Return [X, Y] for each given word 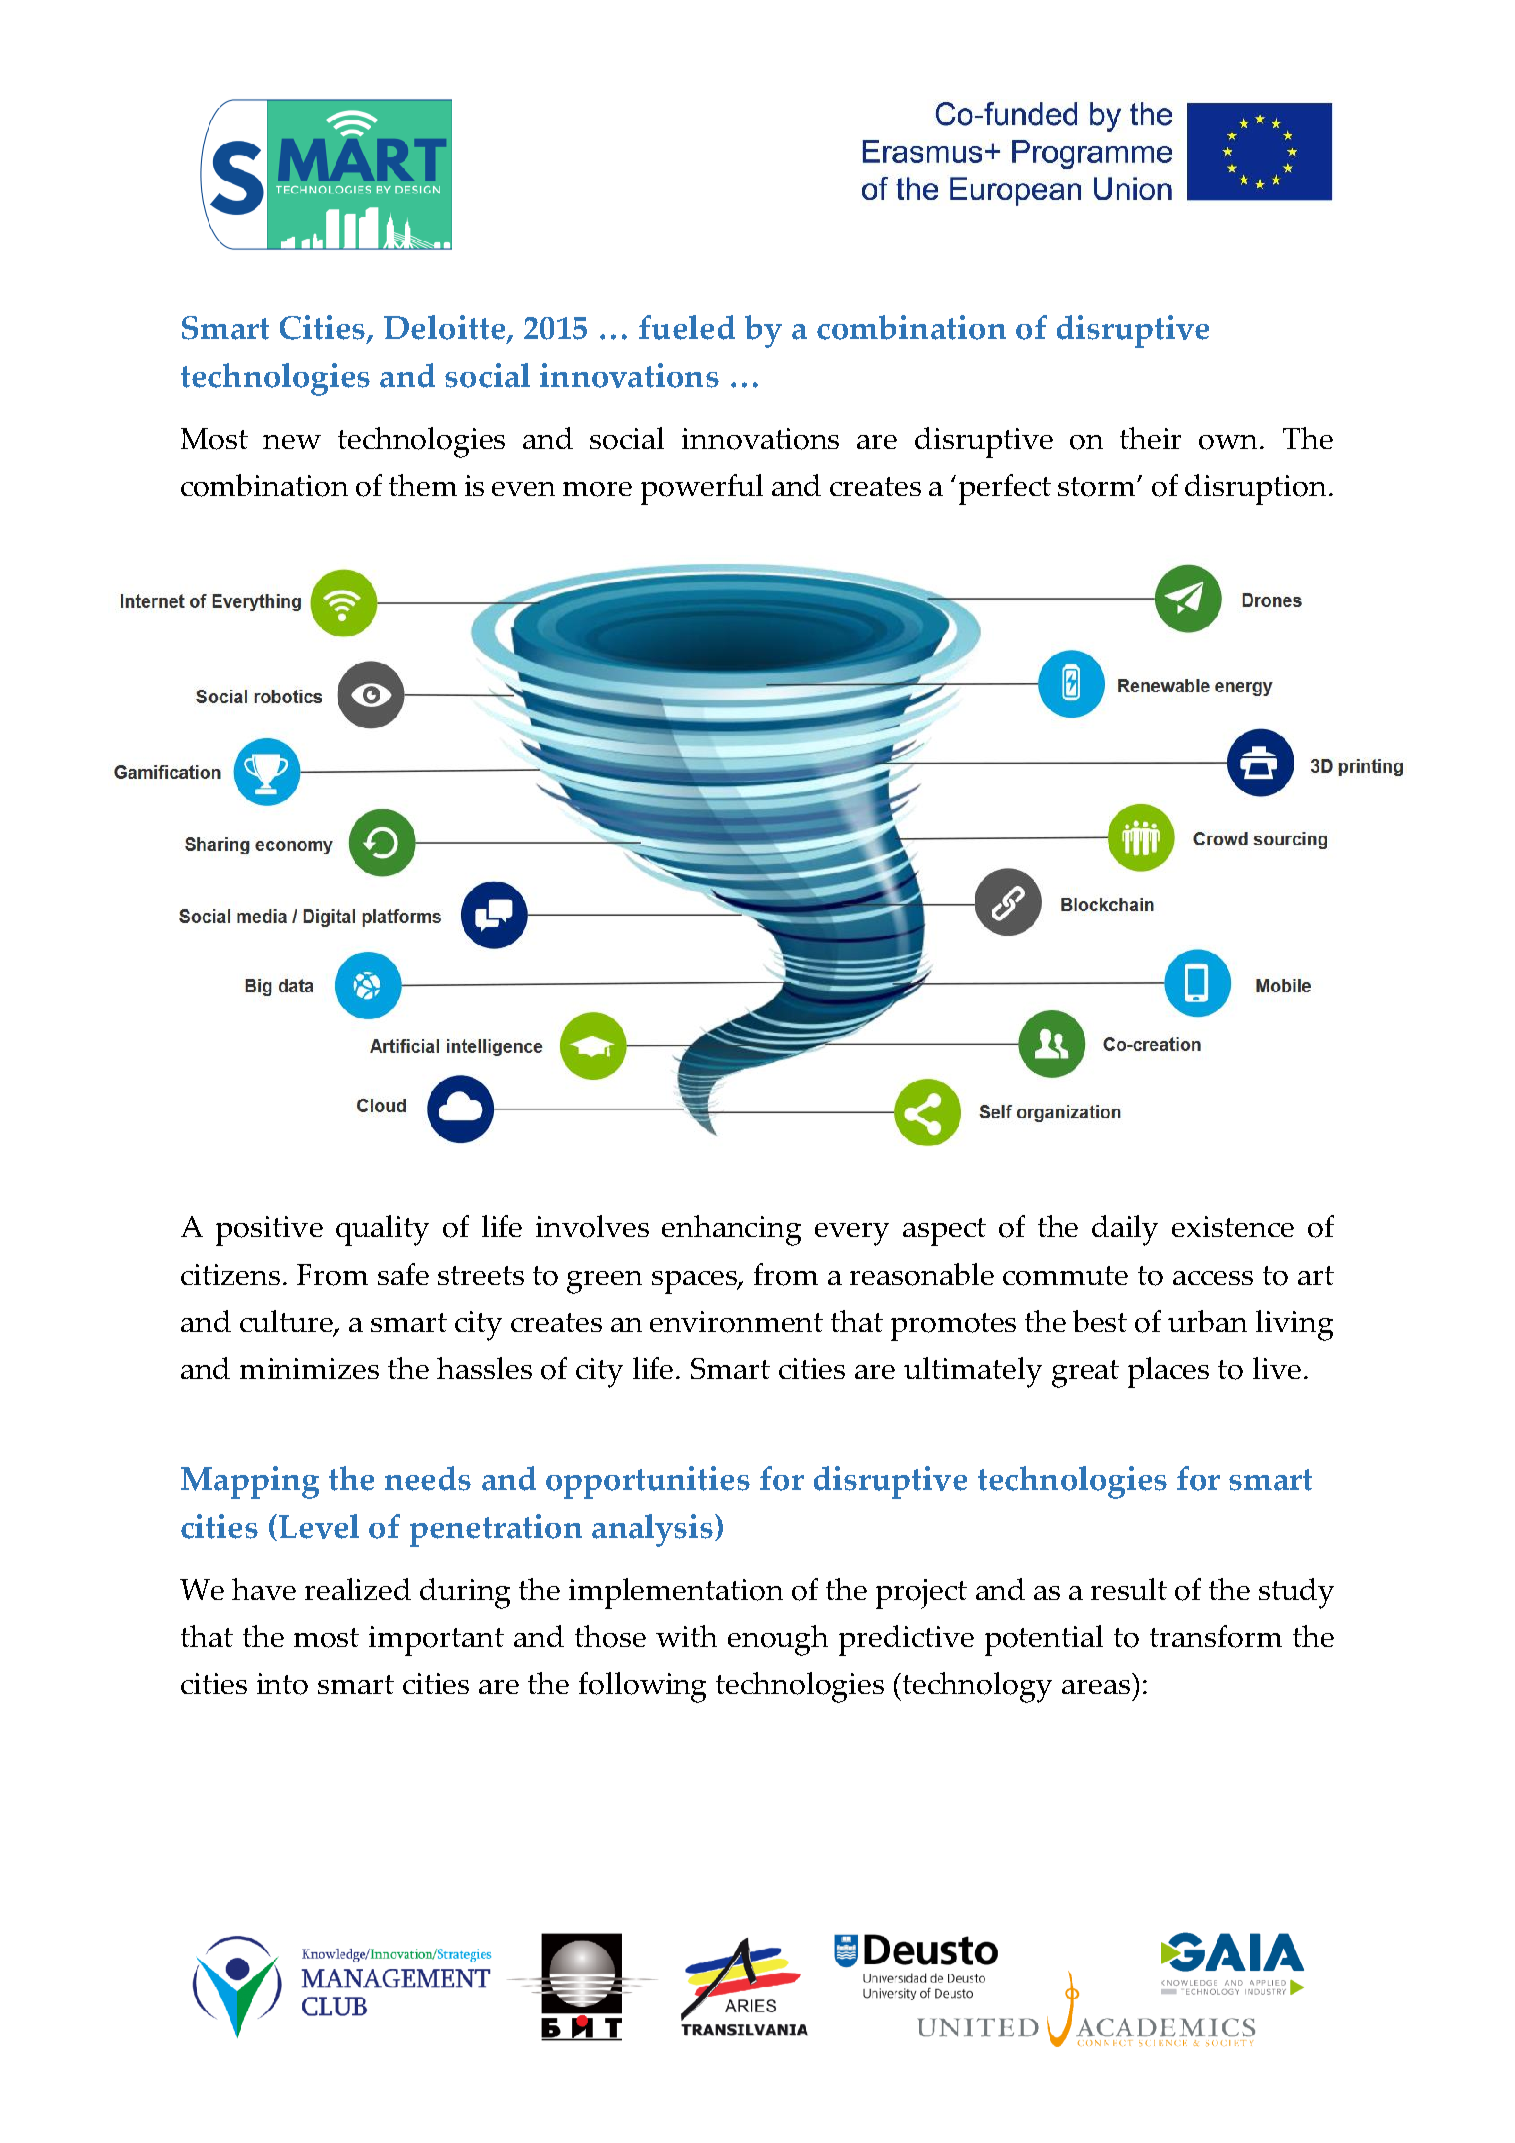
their [1150, 438]
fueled [687, 327]
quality [382, 1230]
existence [1233, 1226]
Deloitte [446, 329]
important [436, 1641]
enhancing [731, 1230]
